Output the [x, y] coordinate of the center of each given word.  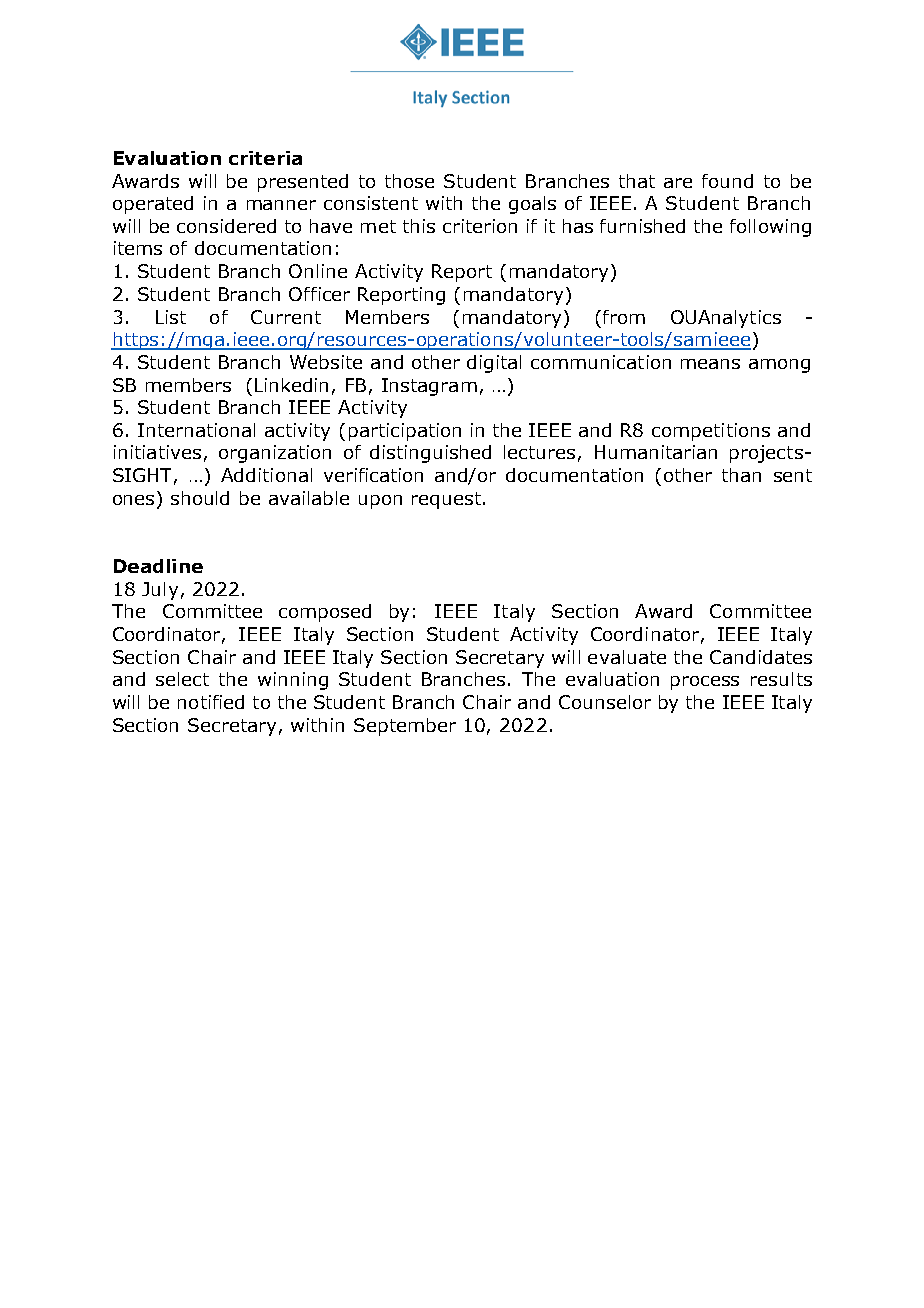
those [409, 181]
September [405, 727]
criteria [265, 158]
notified [211, 702]
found [727, 181]
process [705, 683]
